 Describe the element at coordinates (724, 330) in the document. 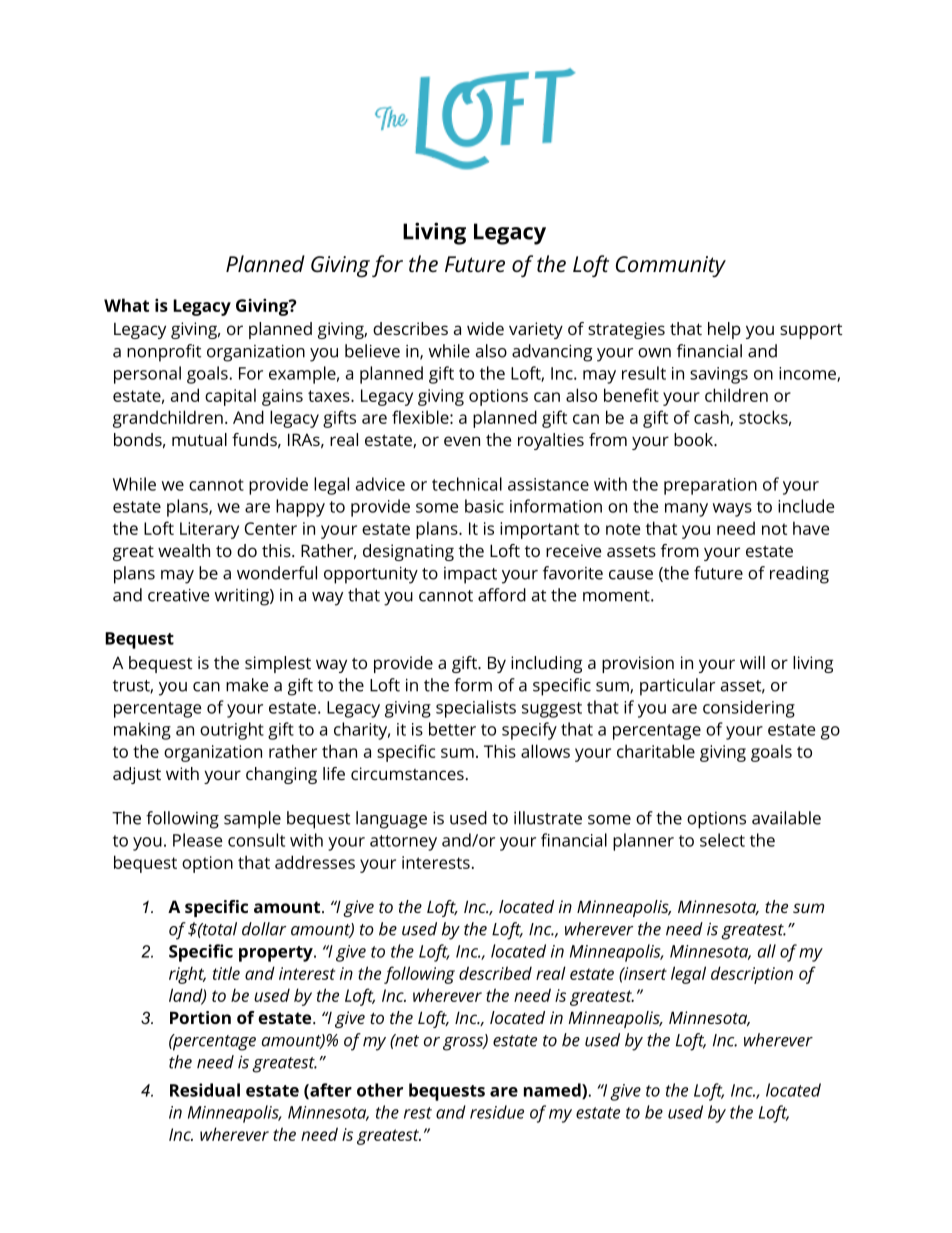

I see `help` at that location.
